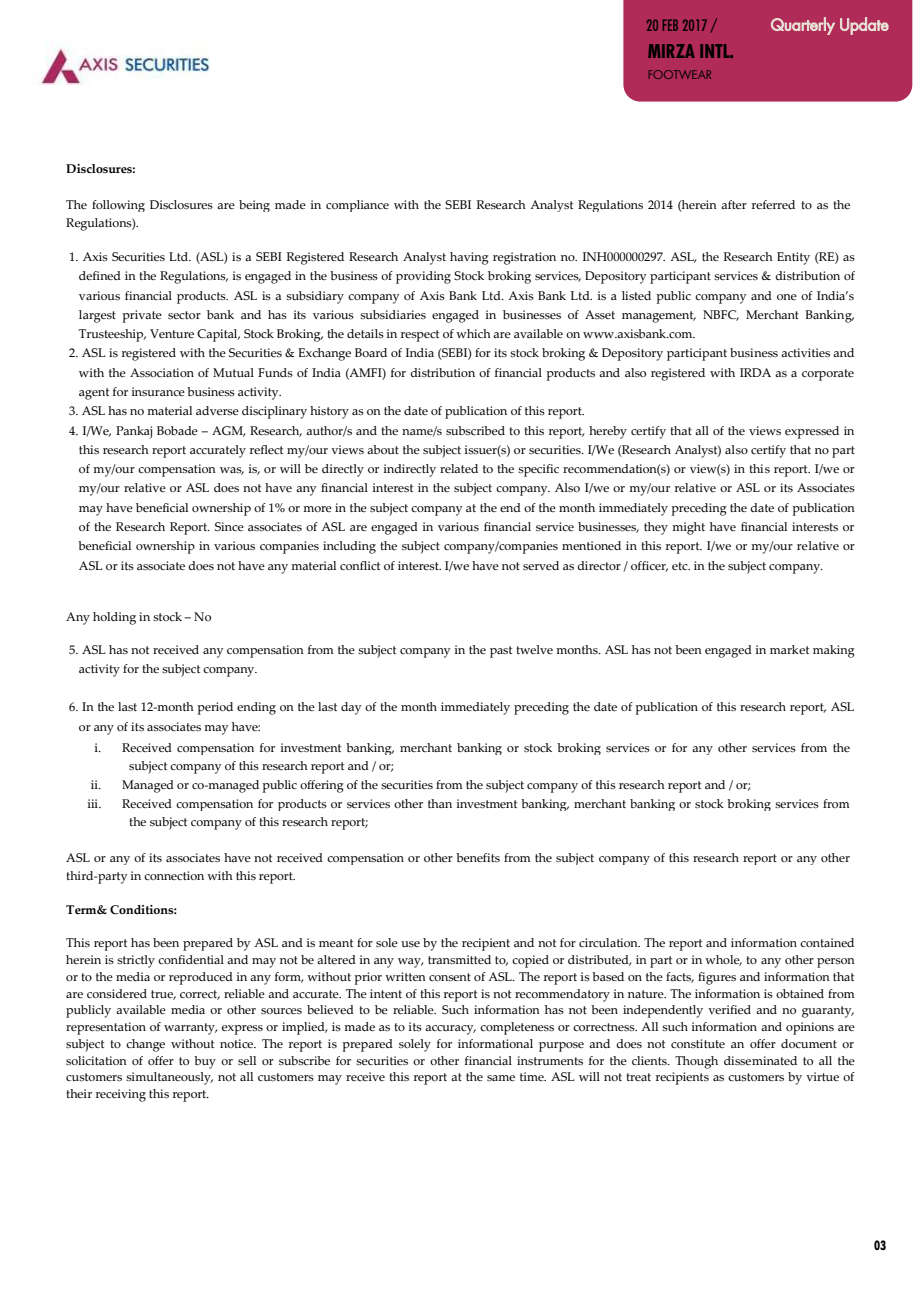  Describe the element at coordinates (118, 206) in the screenshot. I see `following` at that location.
